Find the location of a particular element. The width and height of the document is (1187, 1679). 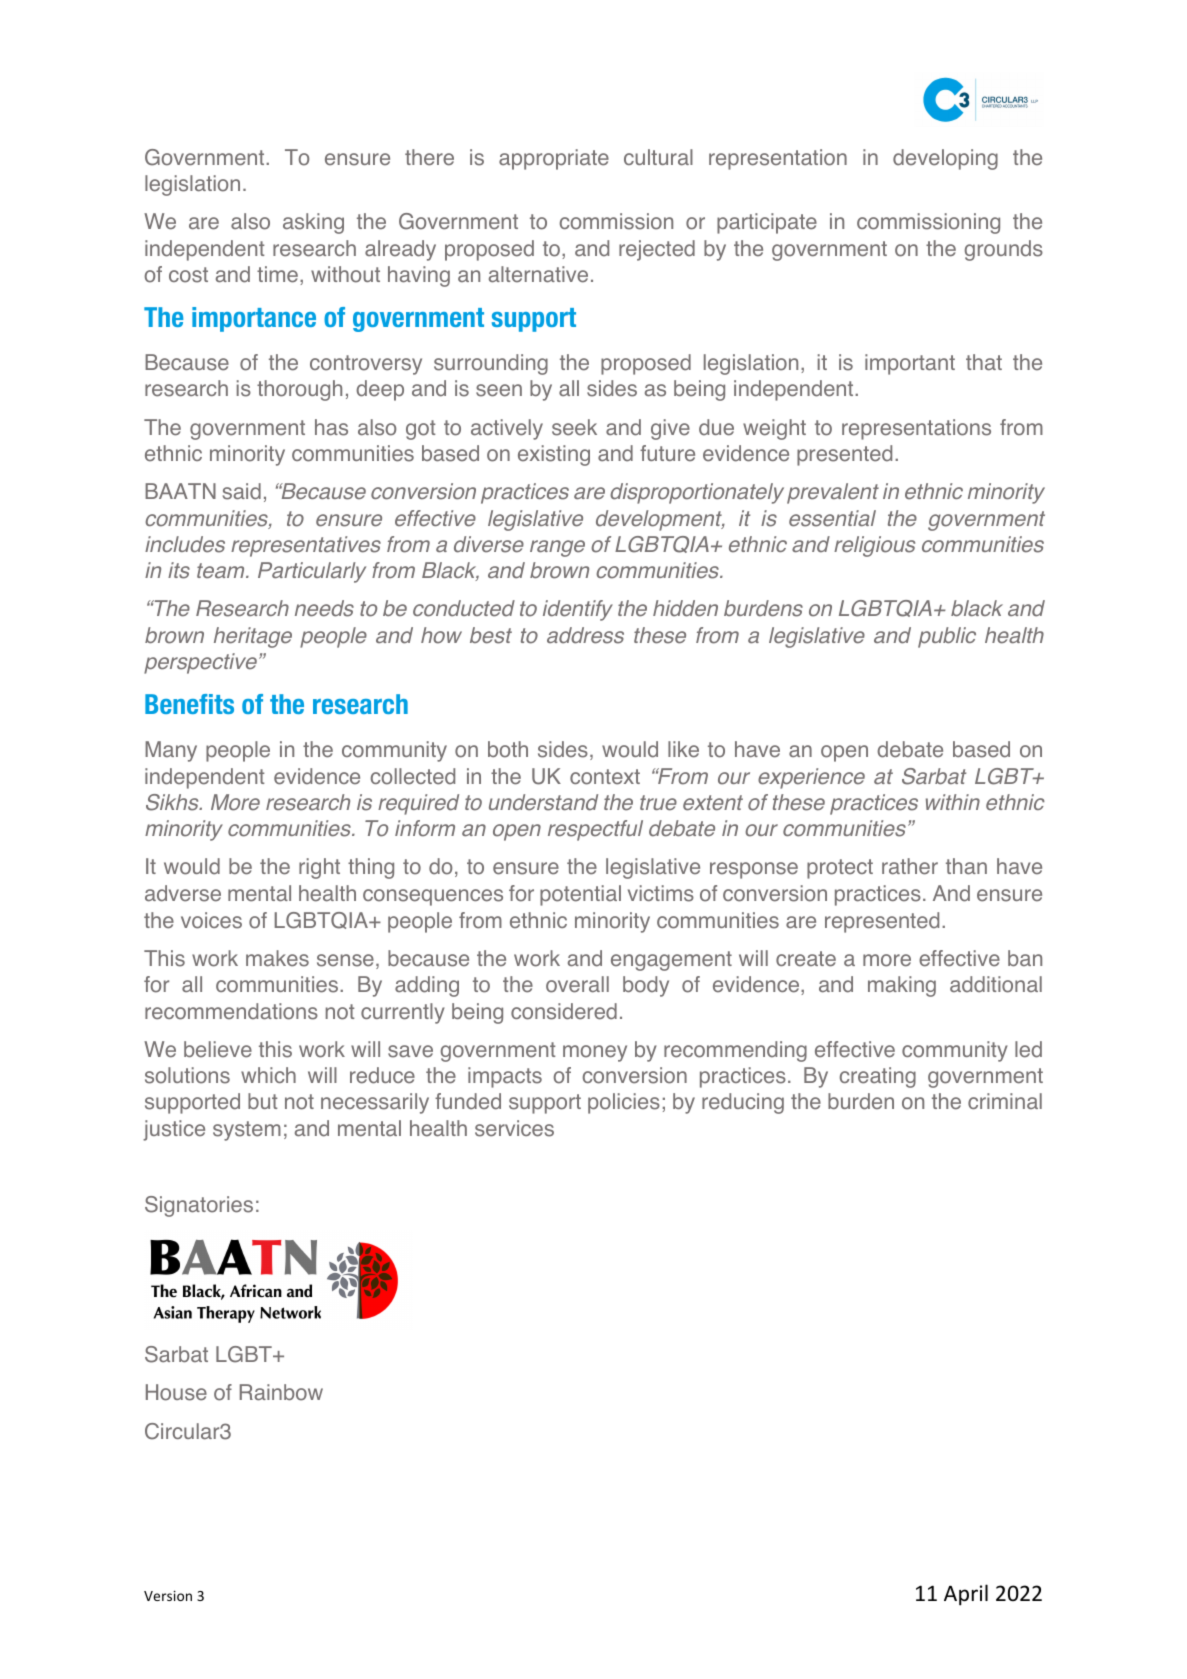

appropriate is located at coordinates (554, 159).
